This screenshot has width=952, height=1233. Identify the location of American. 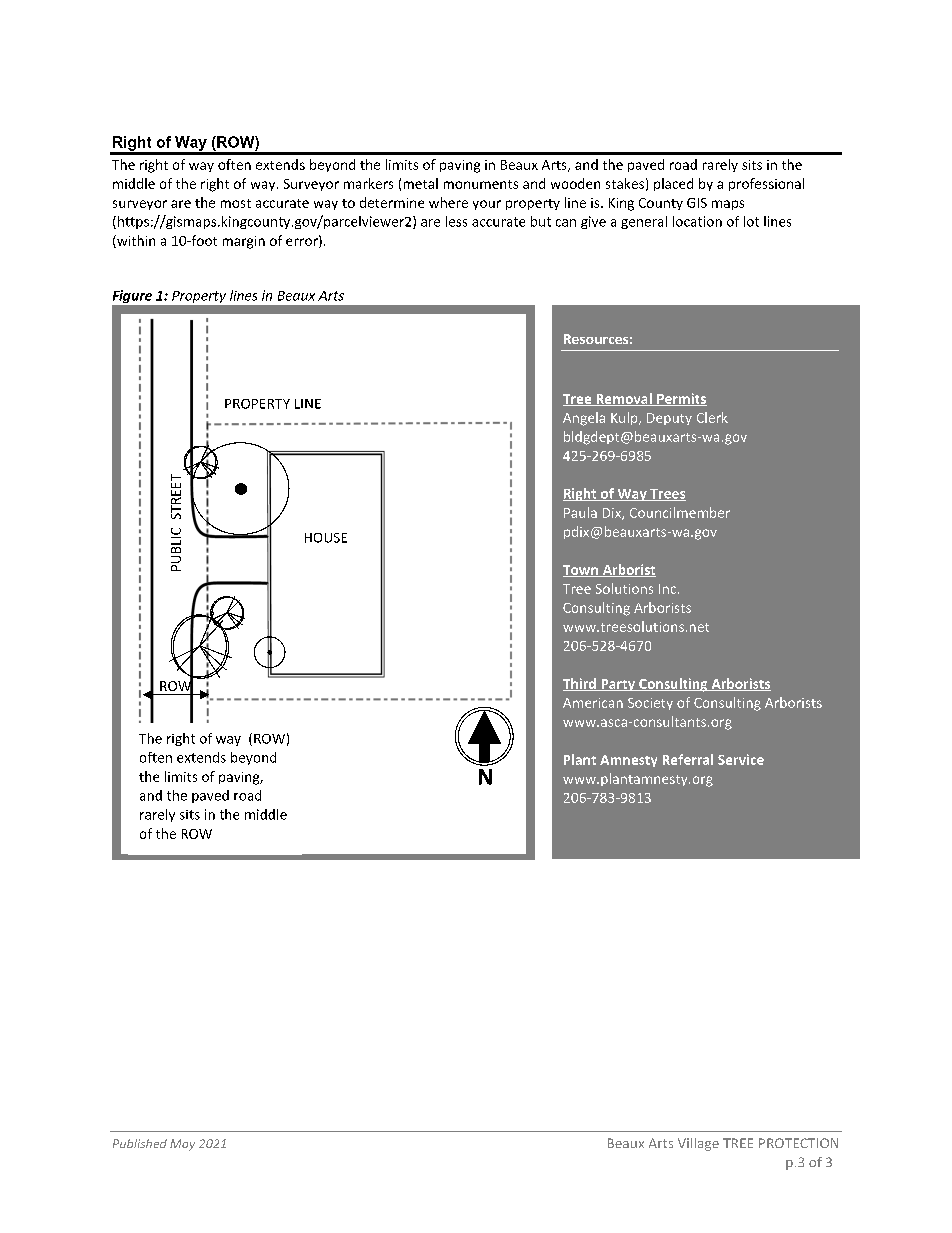
(593, 703).
